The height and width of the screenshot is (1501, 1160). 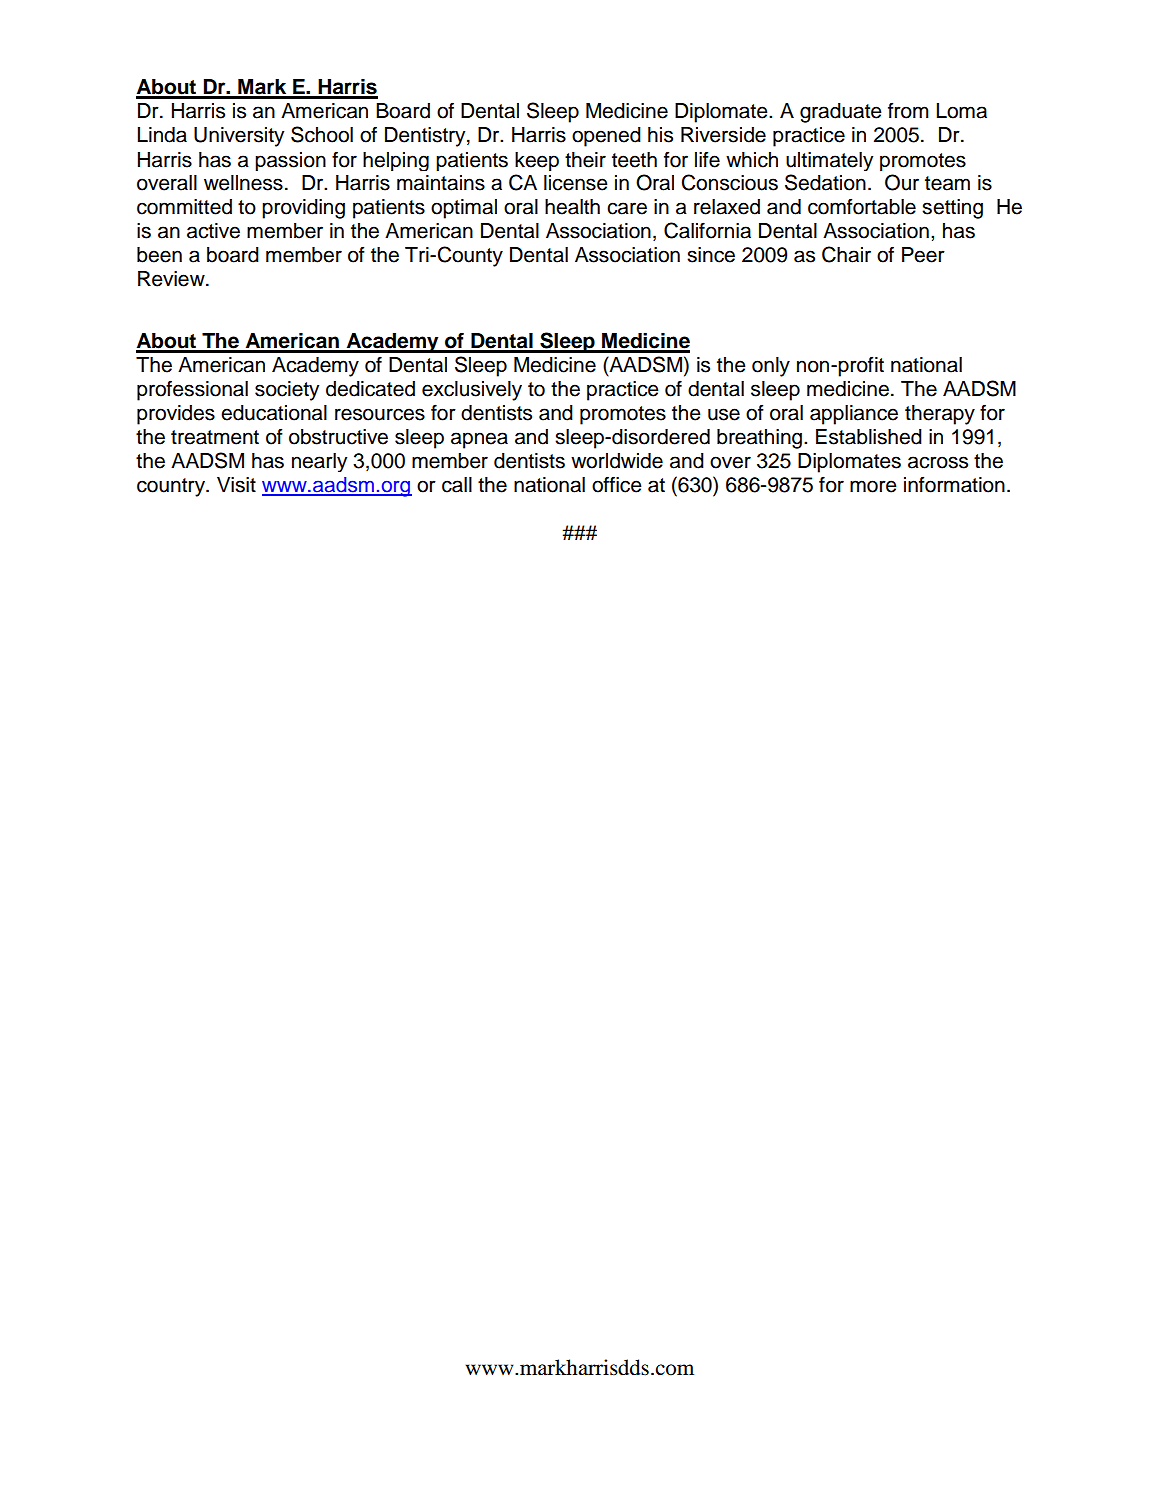 I want to click on active, so click(x=213, y=231).
